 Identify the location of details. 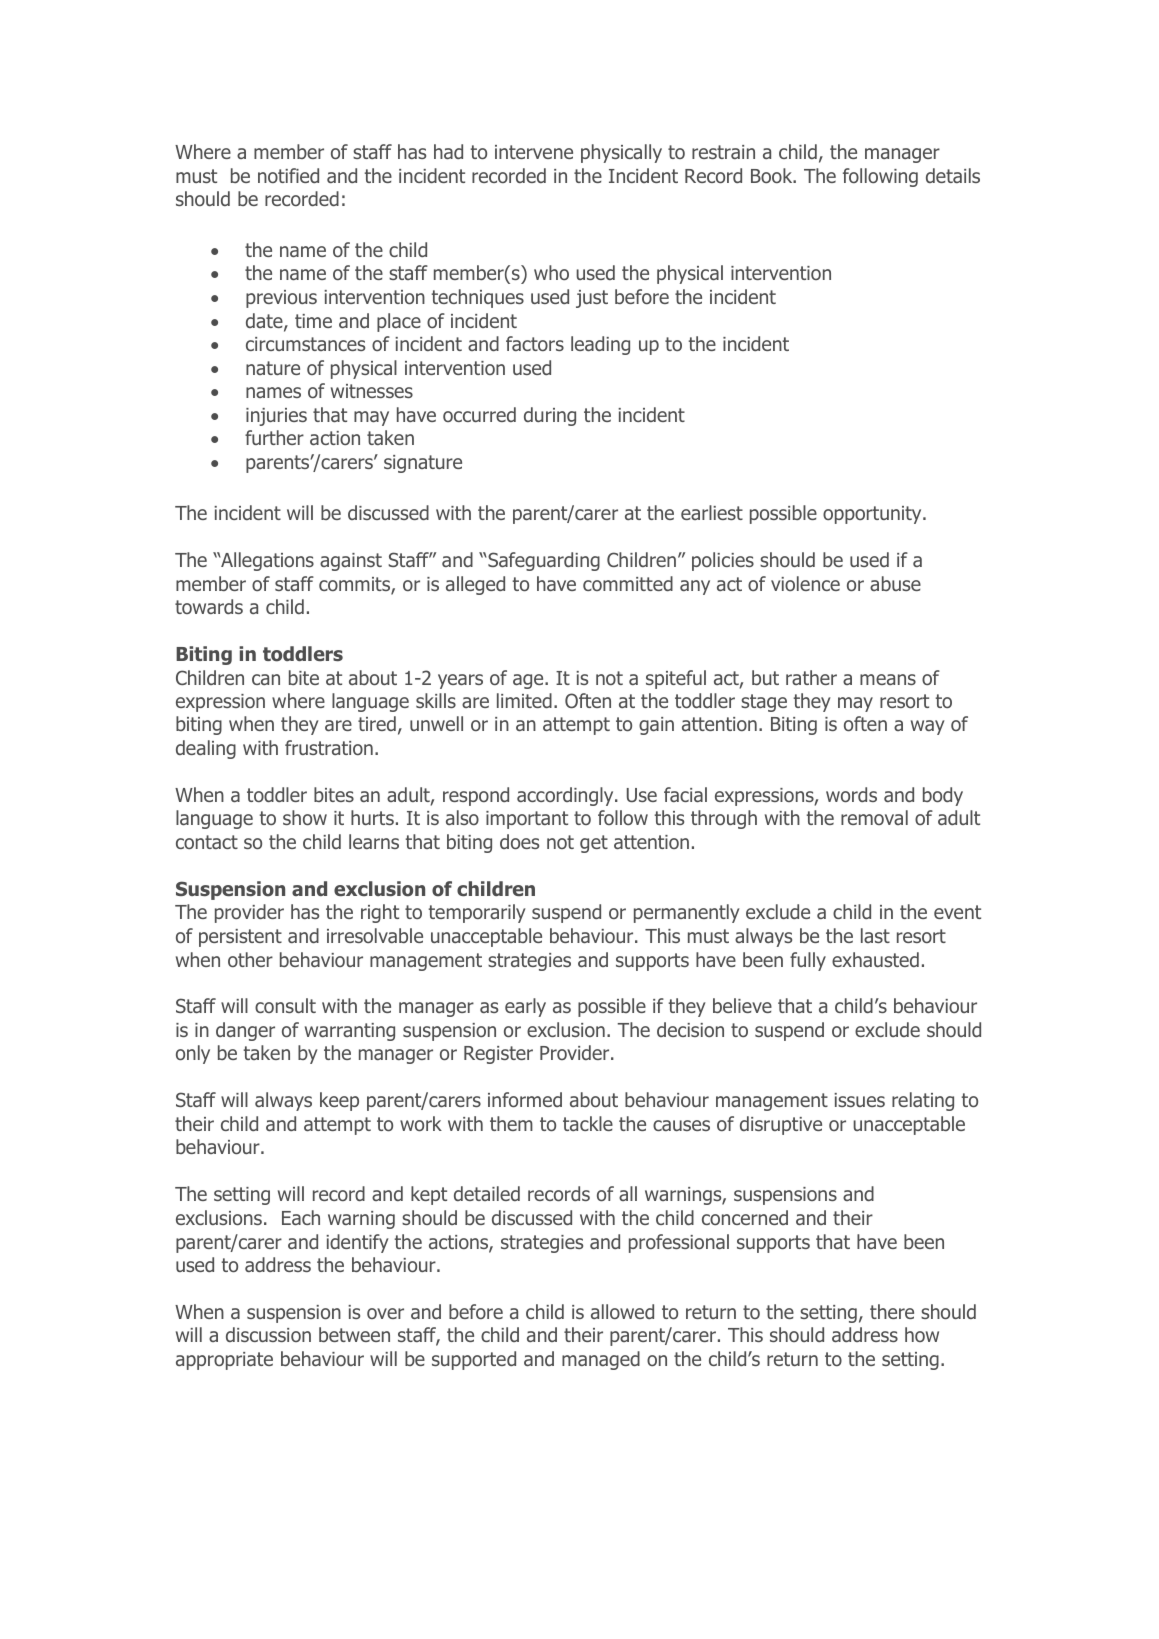
(953, 175).
